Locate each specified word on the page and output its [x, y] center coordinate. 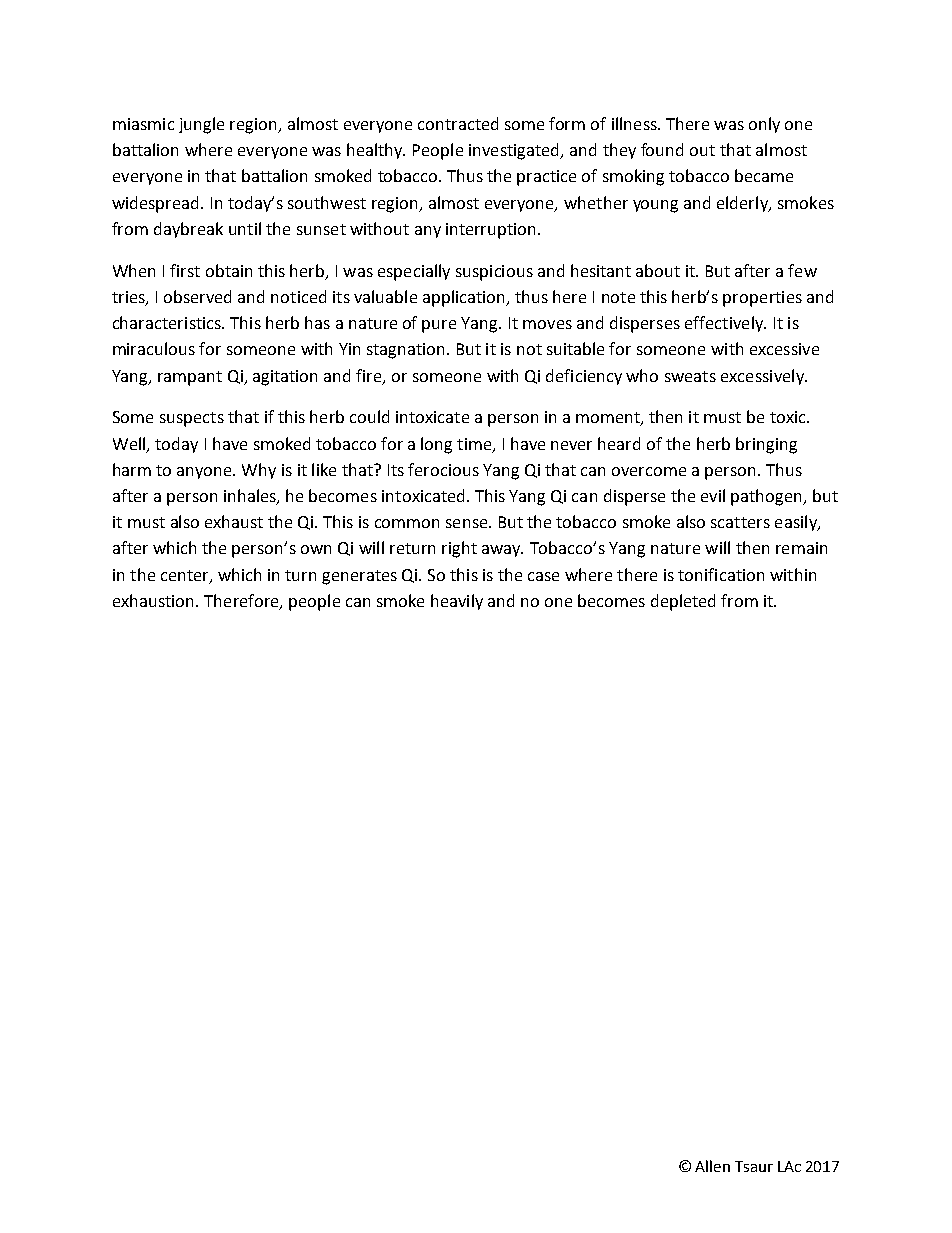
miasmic [143, 124]
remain [801, 548]
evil [713, 495]
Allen [712, 1166]
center [186, 576]
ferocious [443, 469]
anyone [205, 473]
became [764, 175]
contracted [458, 123]
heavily [457, 602]
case [543, 576]
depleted [683, 602]
